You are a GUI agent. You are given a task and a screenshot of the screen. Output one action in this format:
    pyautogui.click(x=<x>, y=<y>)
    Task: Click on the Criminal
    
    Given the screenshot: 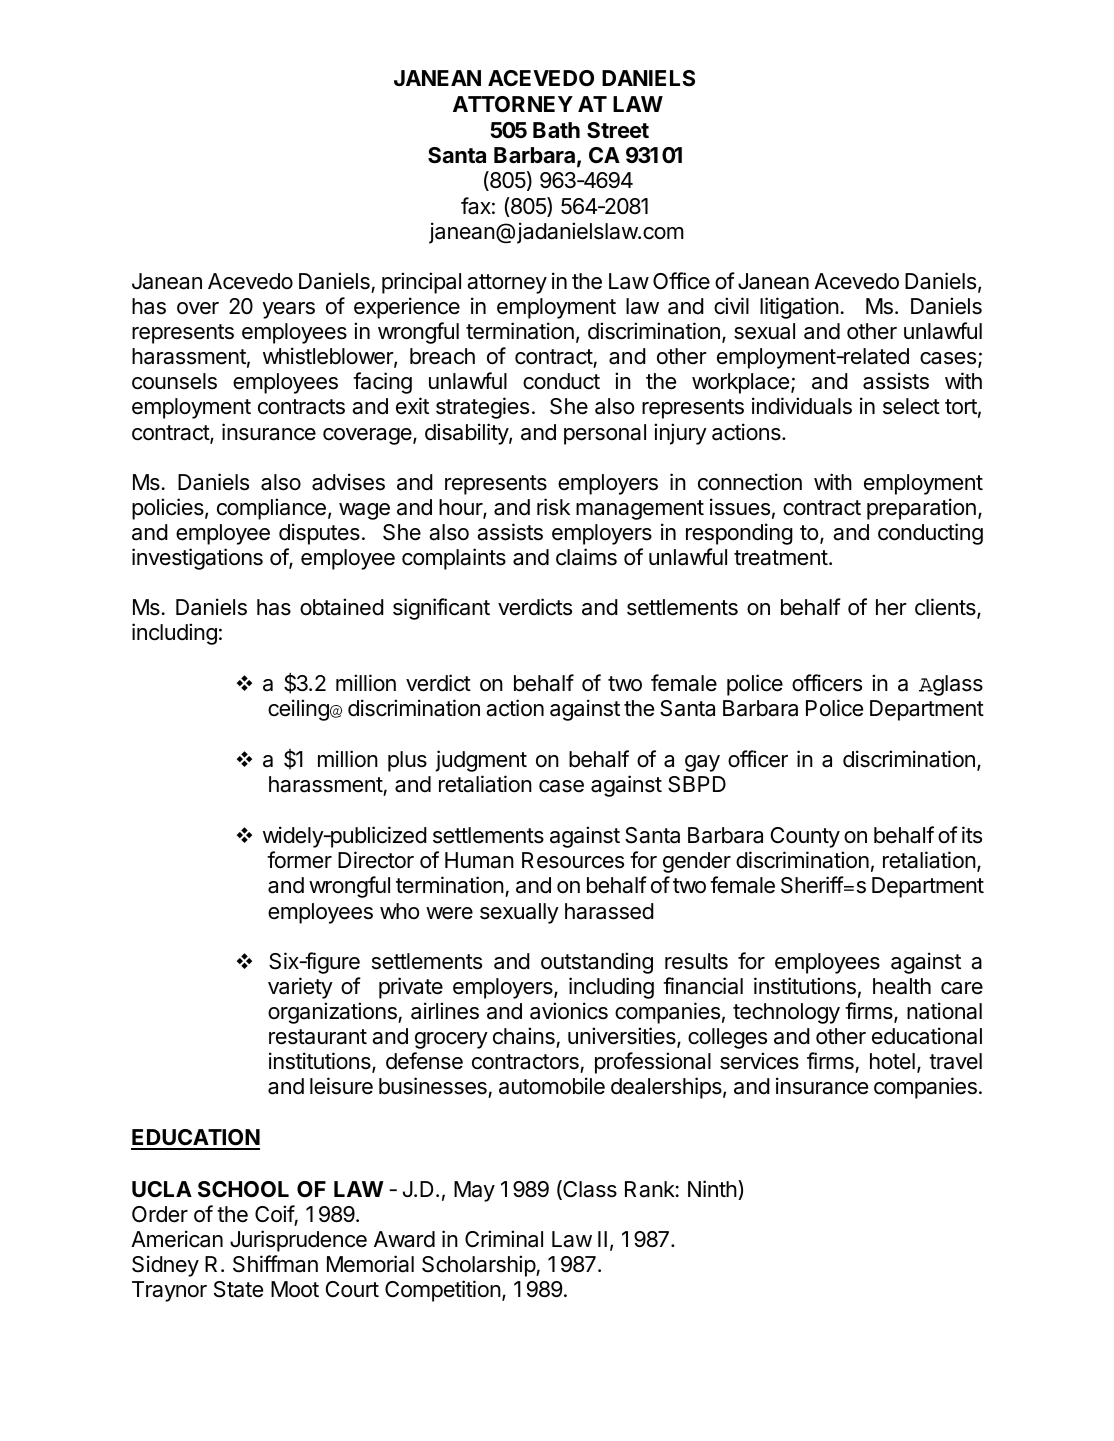 What is the action you would take?
    pyautogui.click(x=504, y=1239)
